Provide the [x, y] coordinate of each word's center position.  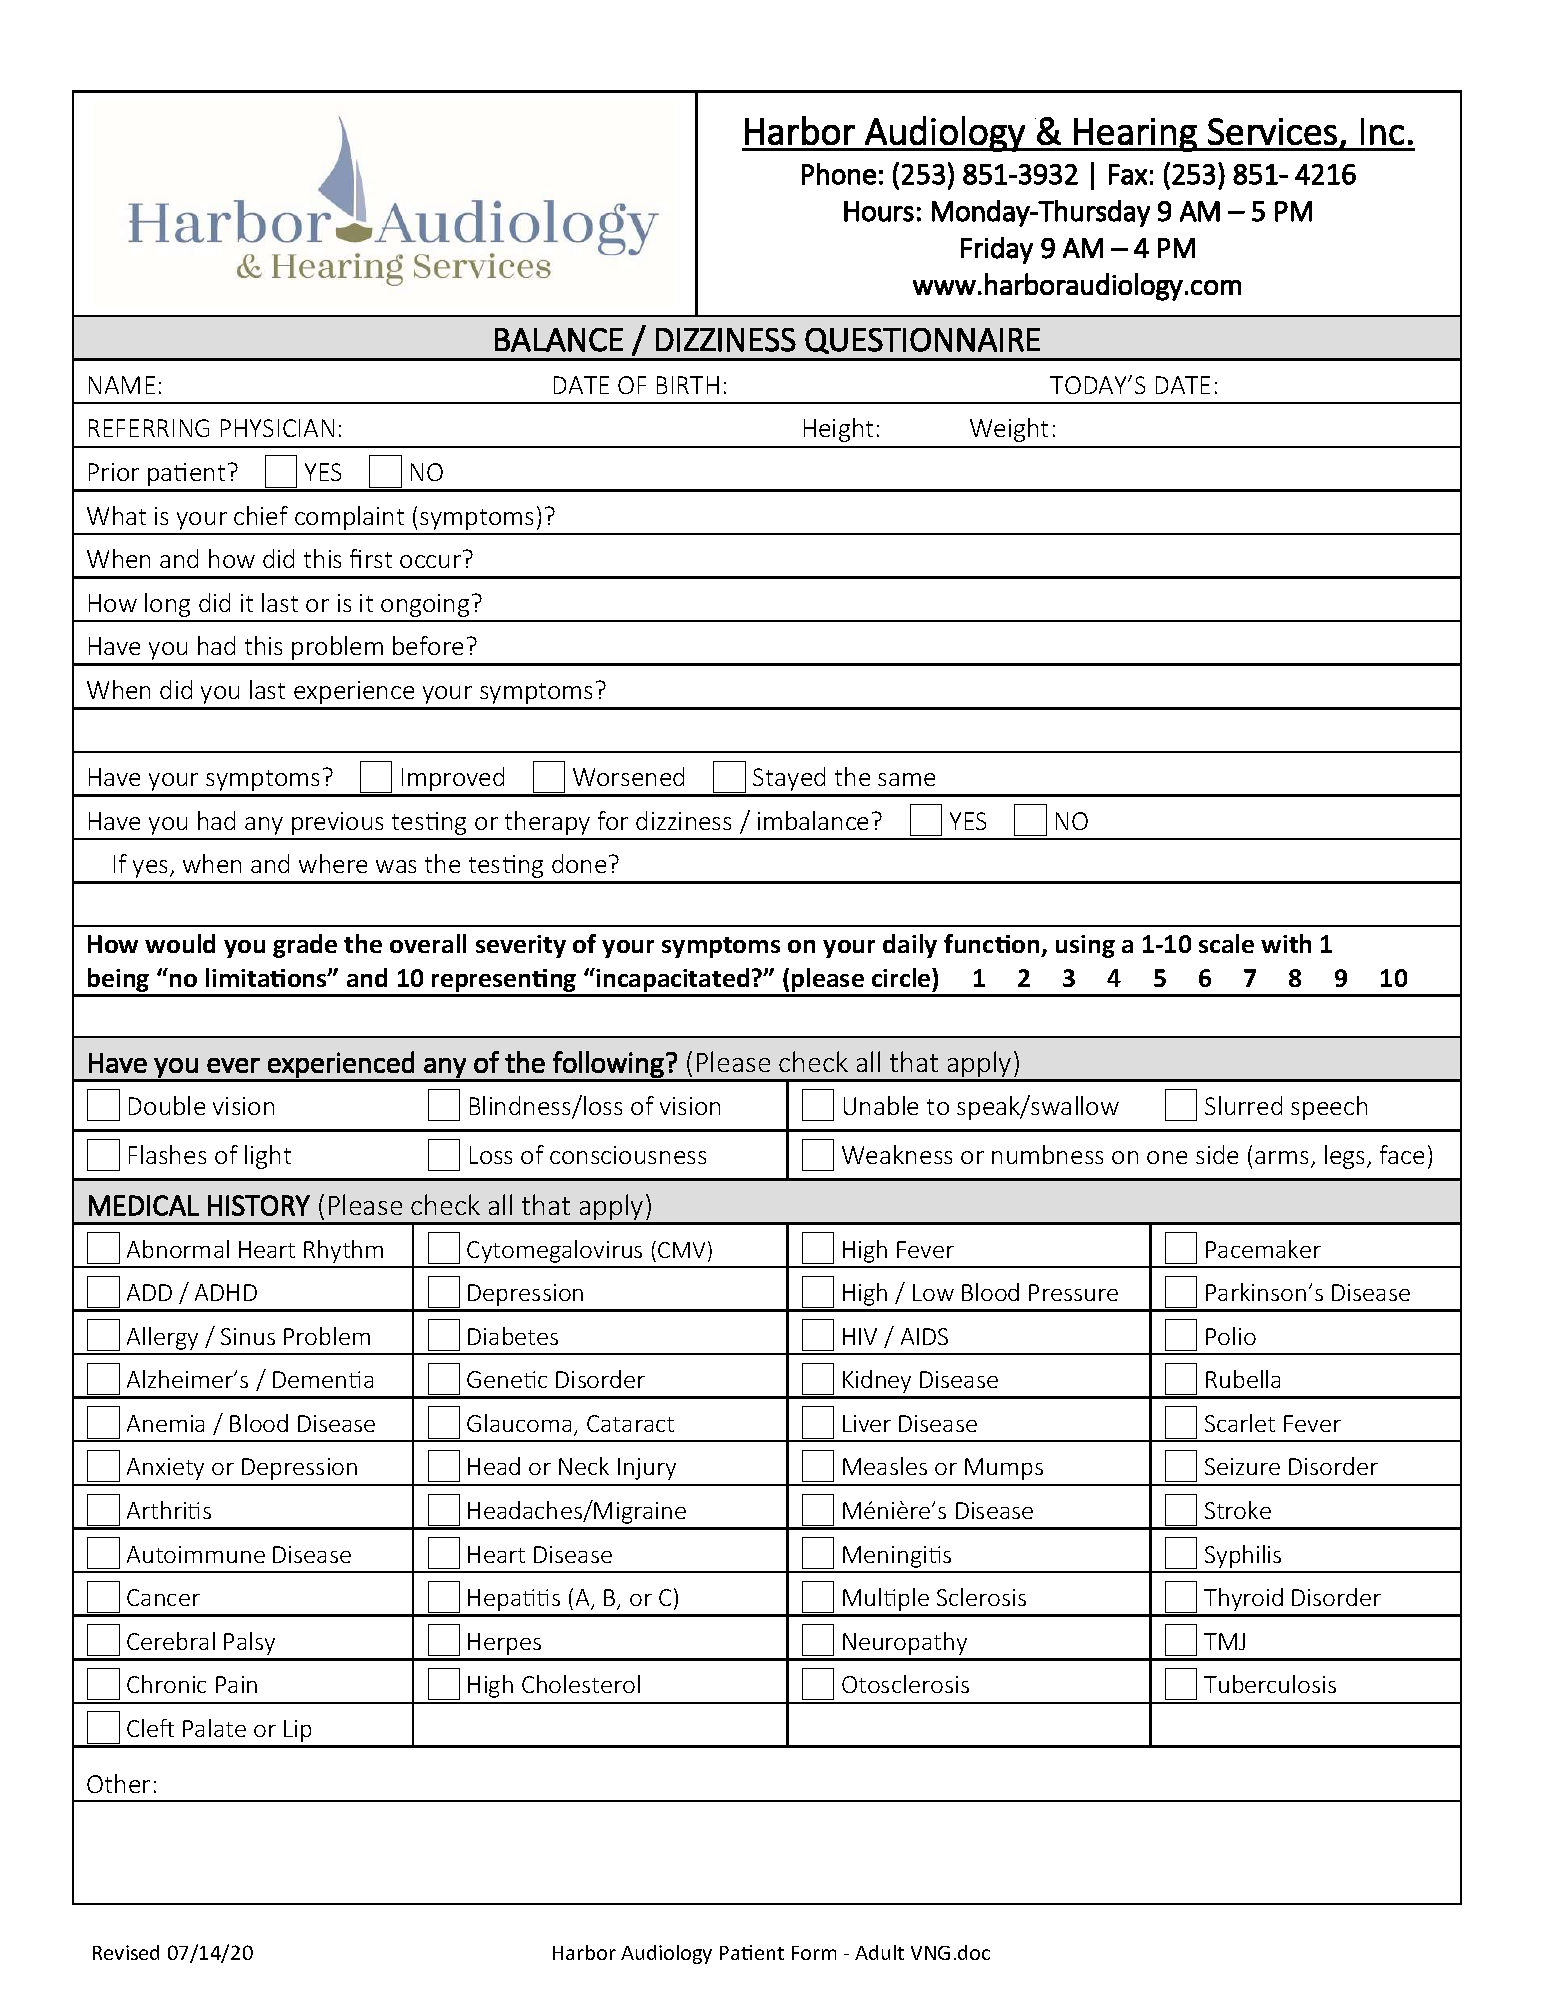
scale [1226, 943]
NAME [122, 385]
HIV [860, 1336]
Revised [126, 1952]
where [333, 863]
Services [1272, 131]
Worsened [628, 776]
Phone [839, 174]
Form [814, 1953]
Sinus [248, 1336]
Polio [1231, 1336]
